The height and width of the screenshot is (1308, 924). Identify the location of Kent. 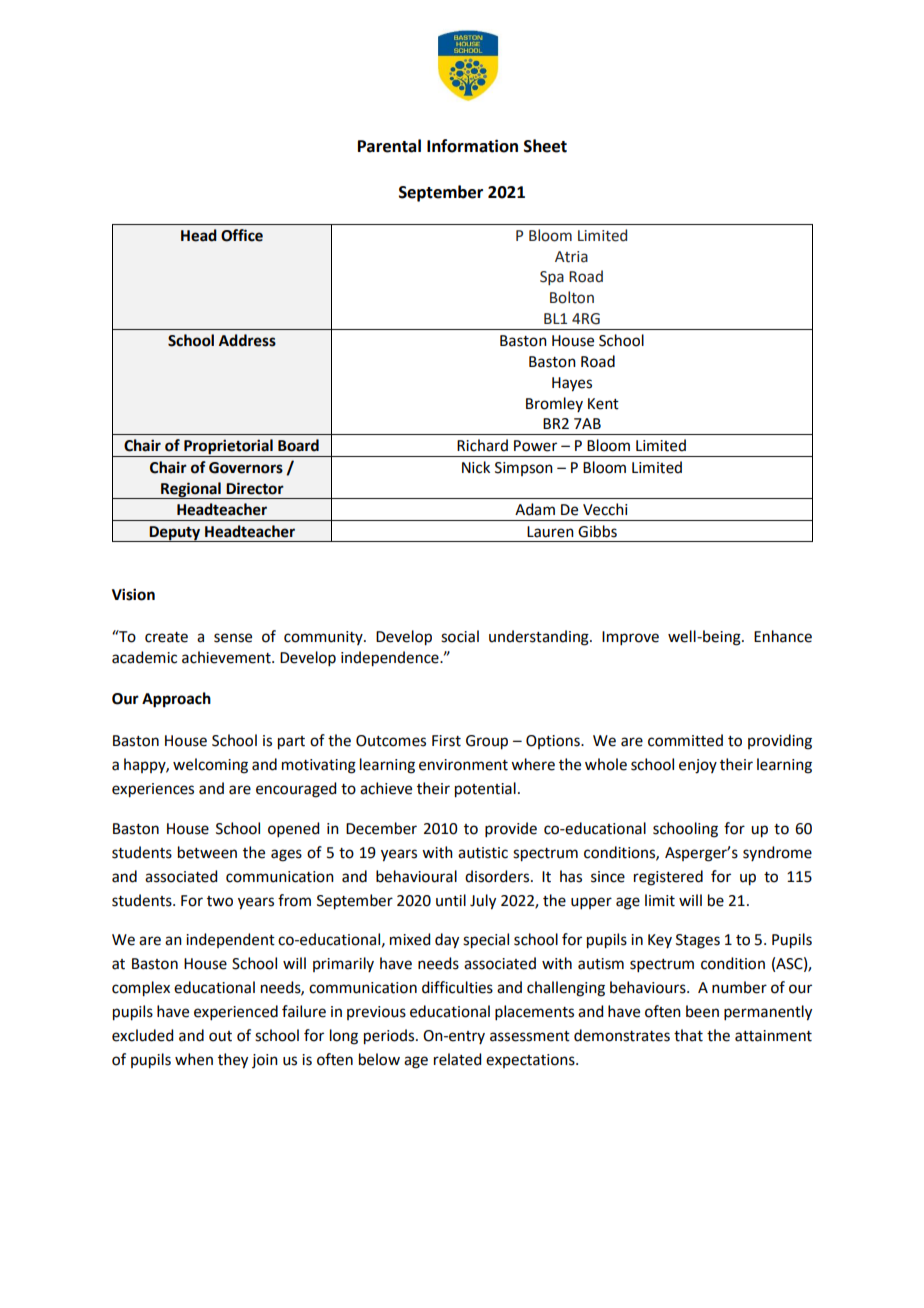
(603, 404).
